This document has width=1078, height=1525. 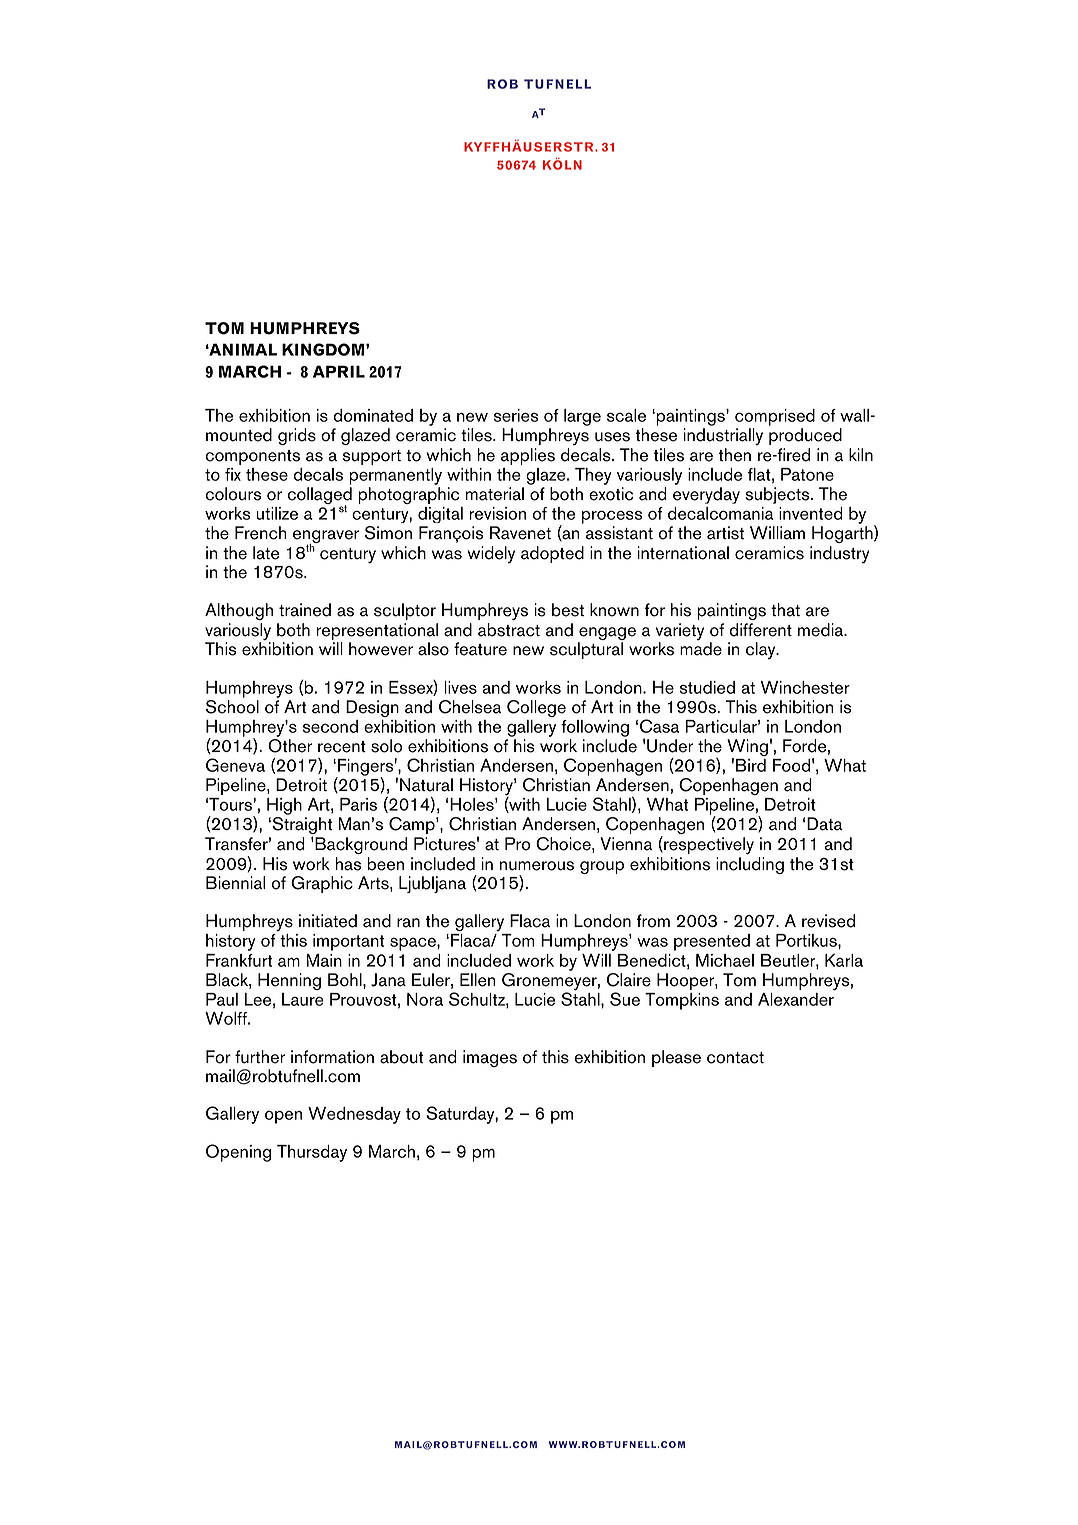 What do you see at coordinates (536, 708) in the document?
I see `College` at bounding box center [536, 708].
